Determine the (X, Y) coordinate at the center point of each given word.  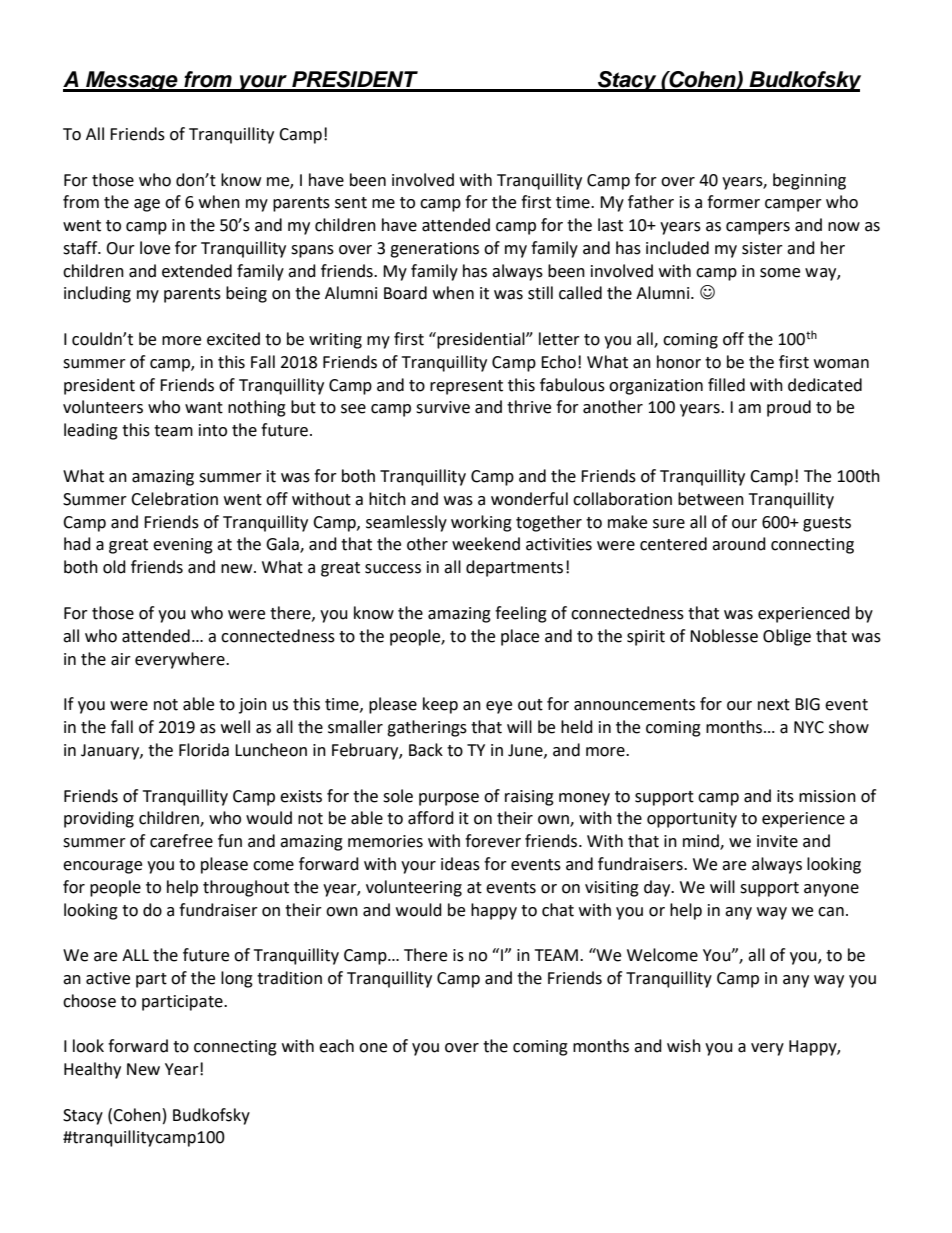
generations (434, 250)
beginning (809, 181)
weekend (486, 544)
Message (132, 81)
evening (183, 546)
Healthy (92, 1070)
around (739, 544)
